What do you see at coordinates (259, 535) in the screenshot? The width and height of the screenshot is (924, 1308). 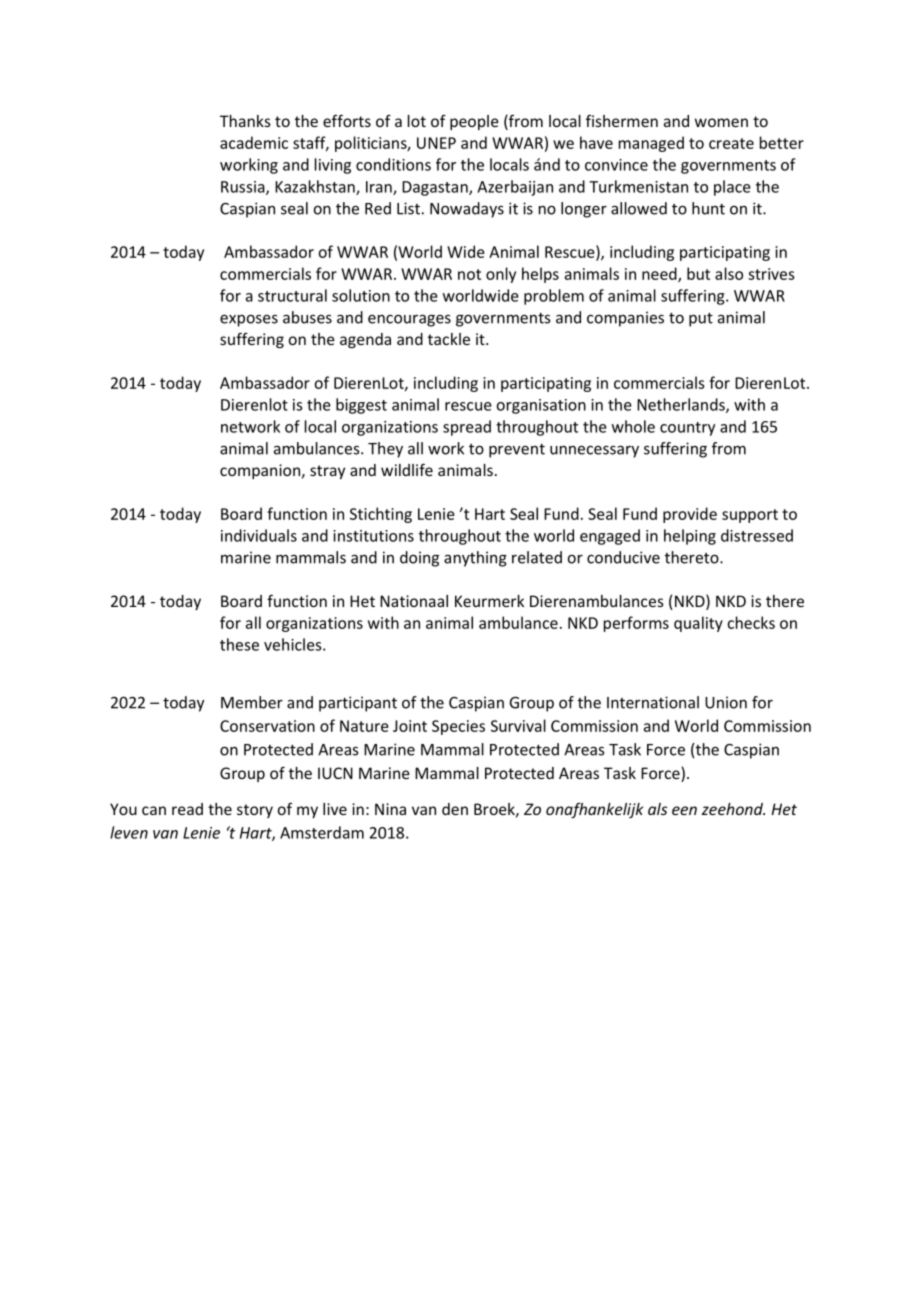 I see `individuals` at bounding box center [259, 535].
